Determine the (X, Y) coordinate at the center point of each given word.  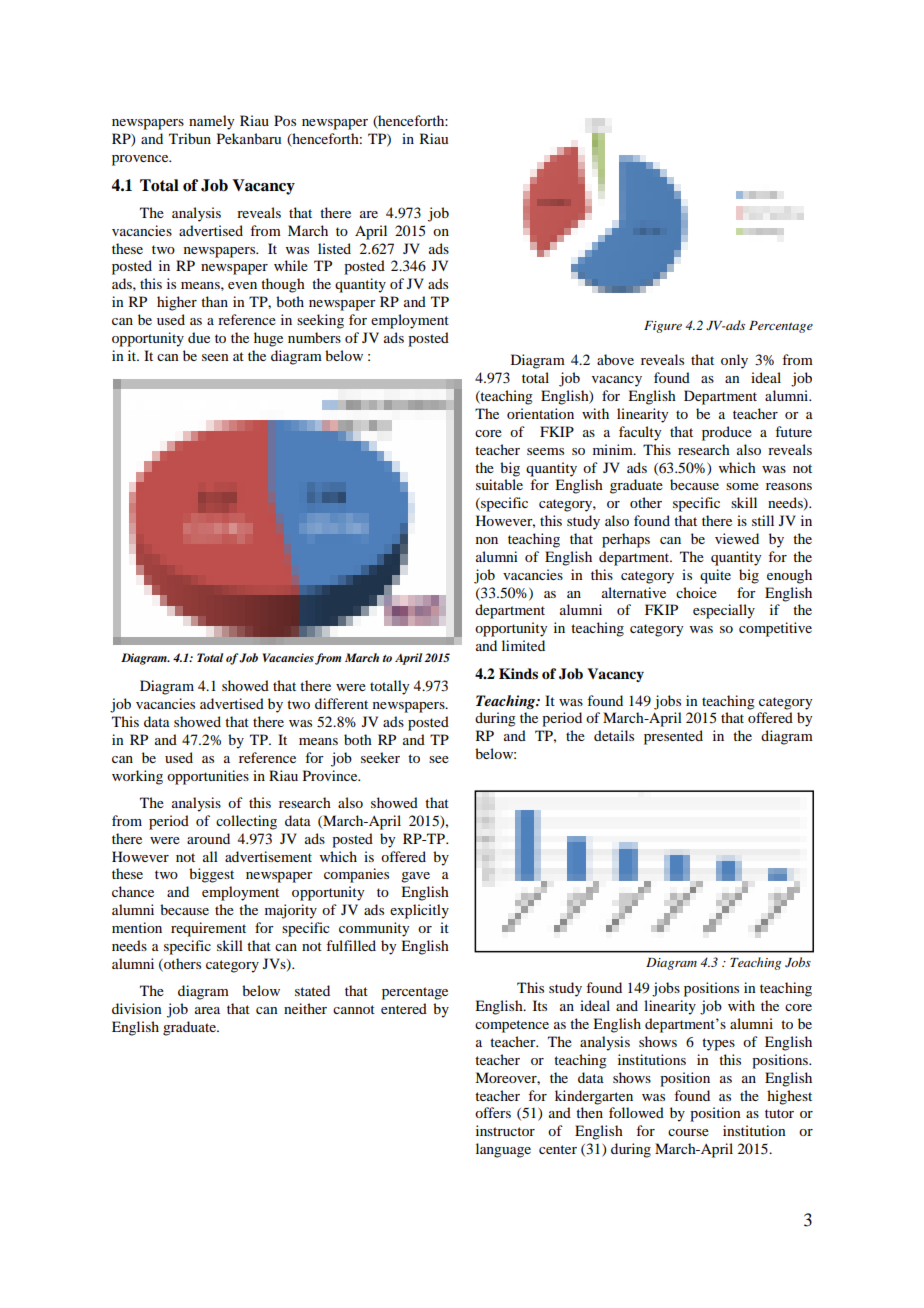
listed (334, 248)
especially (724, 611)
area (207, 1010)
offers (493, 1112)
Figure (663, 327)
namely (211, 122)
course (688, 1132)
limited (523, 645)
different (341, 703)
